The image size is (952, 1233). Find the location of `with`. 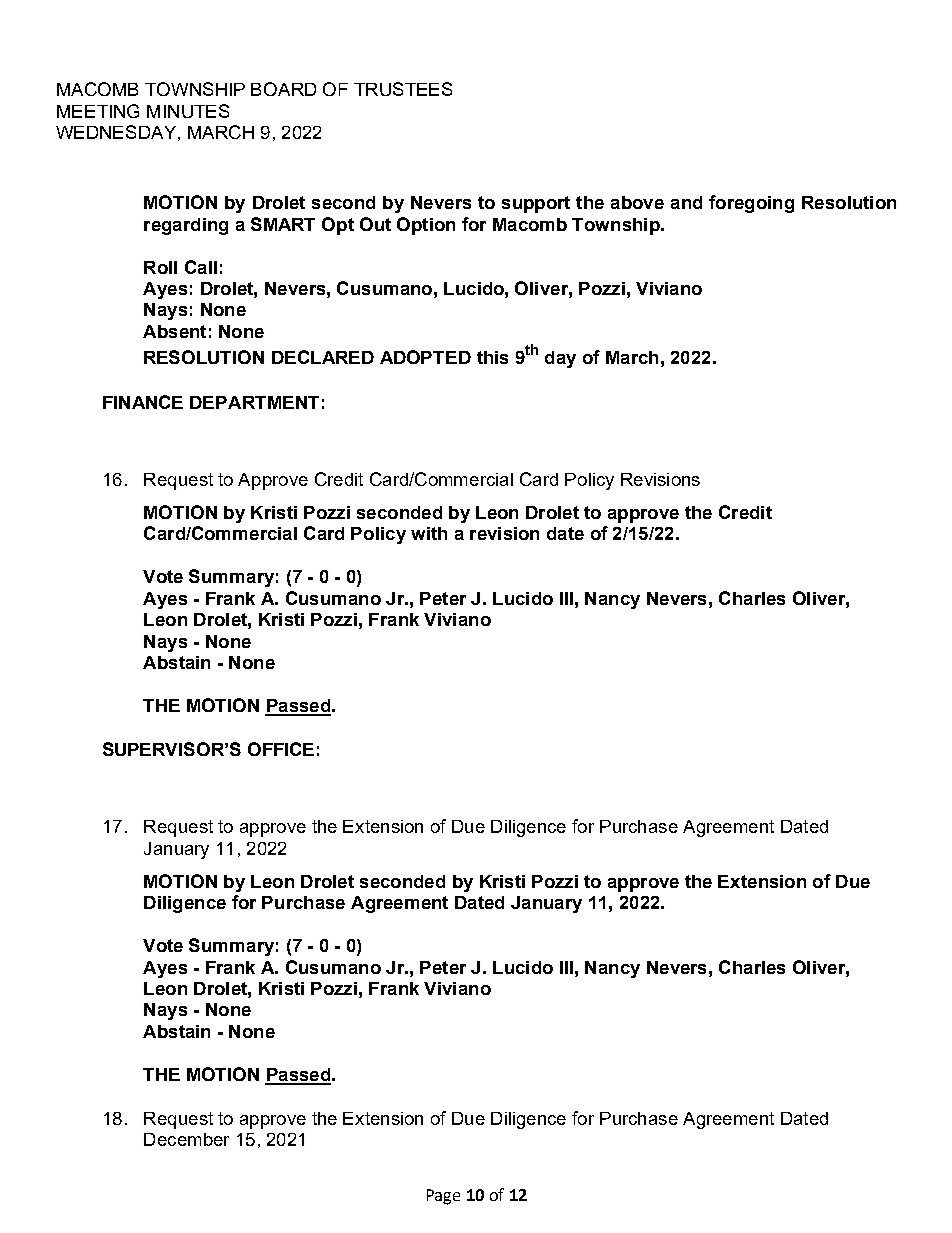

with is located at coordinates (429, 533).
